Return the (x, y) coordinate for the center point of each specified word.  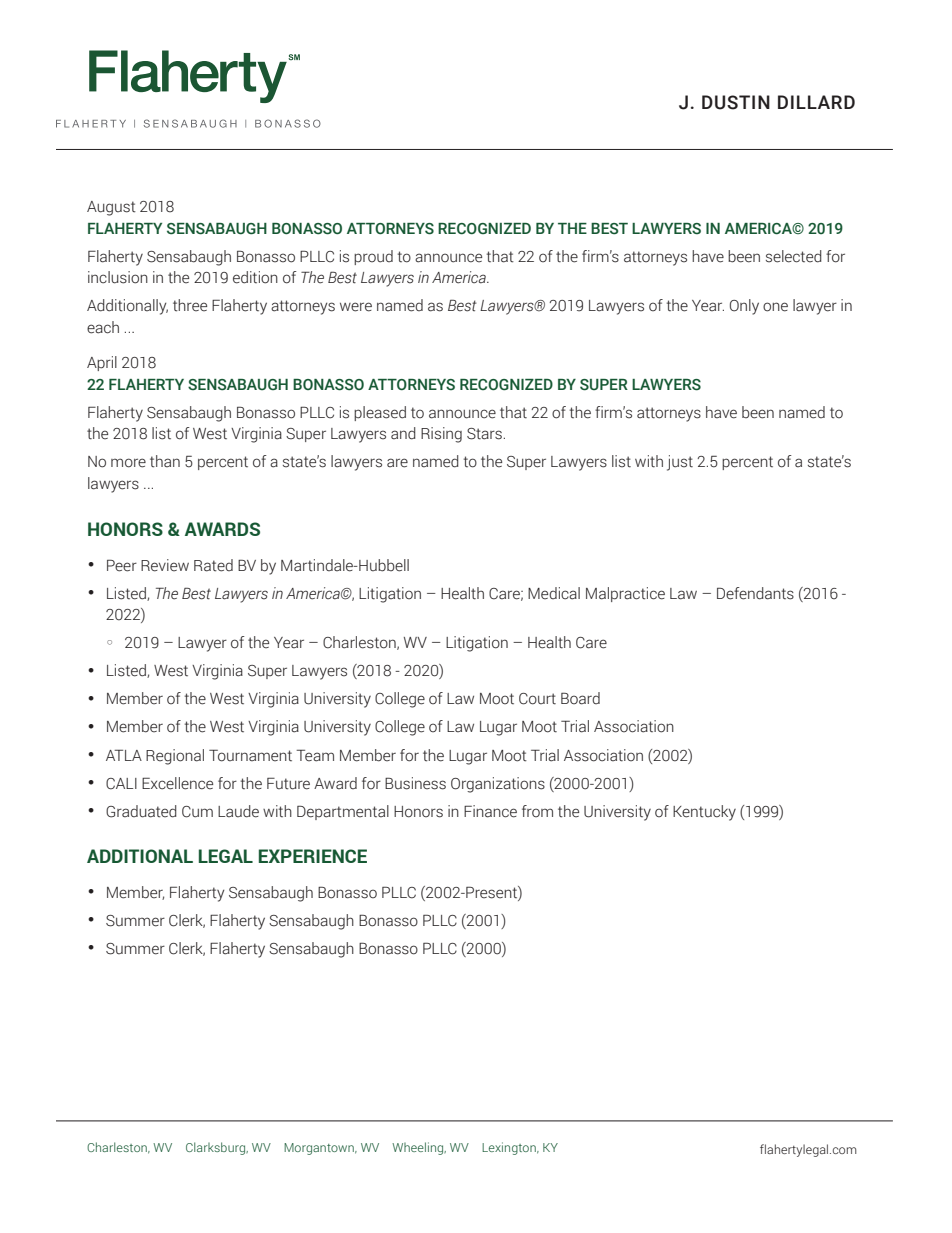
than (165, 461)
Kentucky (704, 813)
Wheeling (419, 1148)
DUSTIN (736, 102)
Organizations (498, 785)
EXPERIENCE (313, 856)
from (537, 811)
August (111, 208)
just (680, 463)
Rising (441, 435)
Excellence (177, 783)
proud (373, 257)
